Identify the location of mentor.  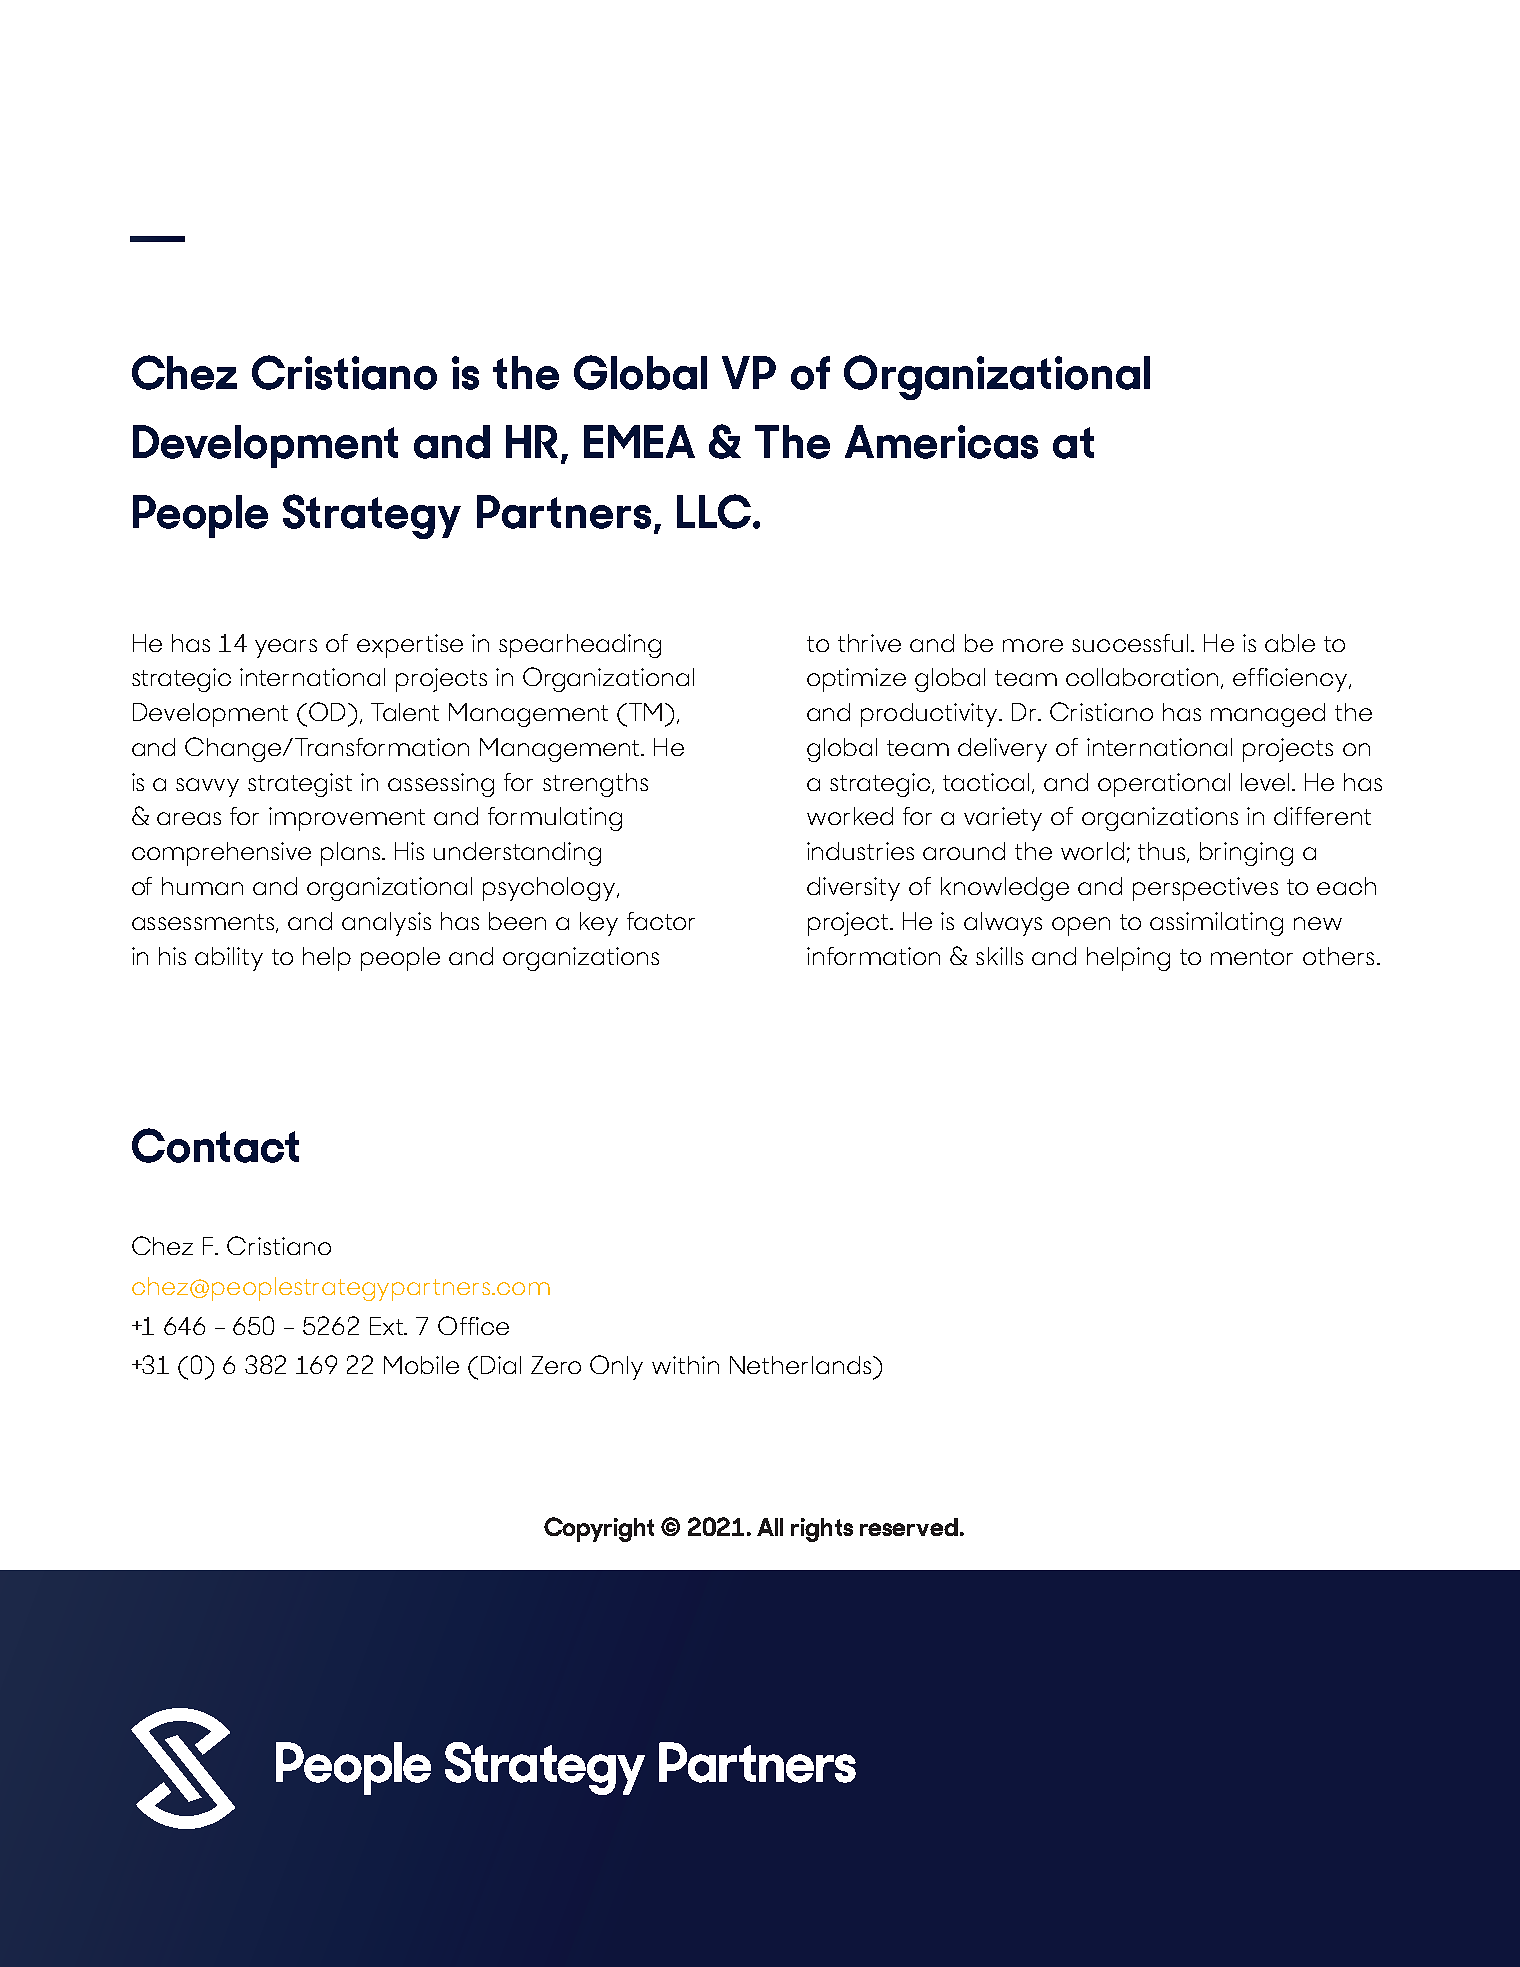
(1252, 957).
